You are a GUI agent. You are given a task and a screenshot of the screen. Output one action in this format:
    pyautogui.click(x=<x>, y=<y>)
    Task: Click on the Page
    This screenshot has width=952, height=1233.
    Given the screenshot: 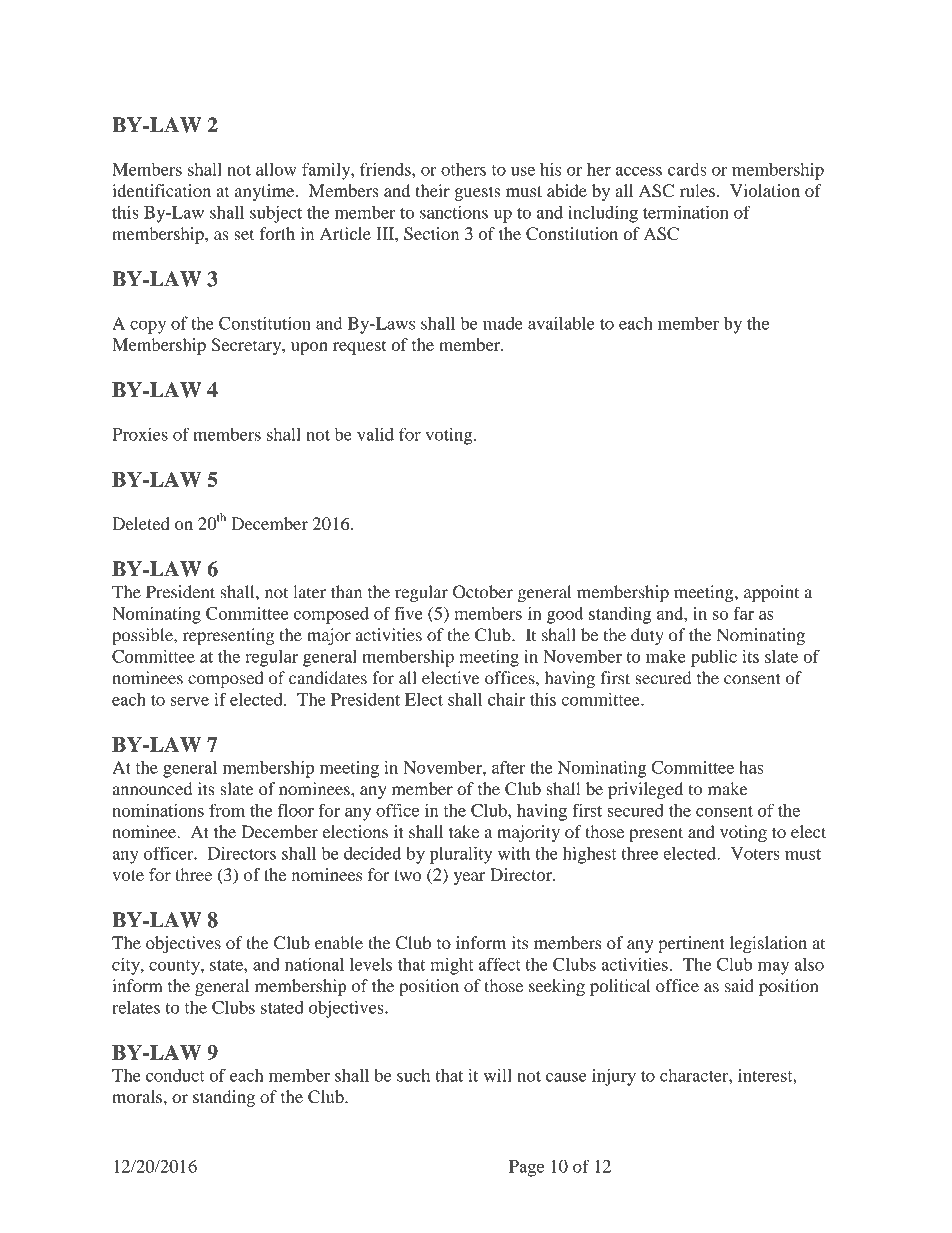 What is the action you would take?
    pyautogui.click(x=526, y=1168)
